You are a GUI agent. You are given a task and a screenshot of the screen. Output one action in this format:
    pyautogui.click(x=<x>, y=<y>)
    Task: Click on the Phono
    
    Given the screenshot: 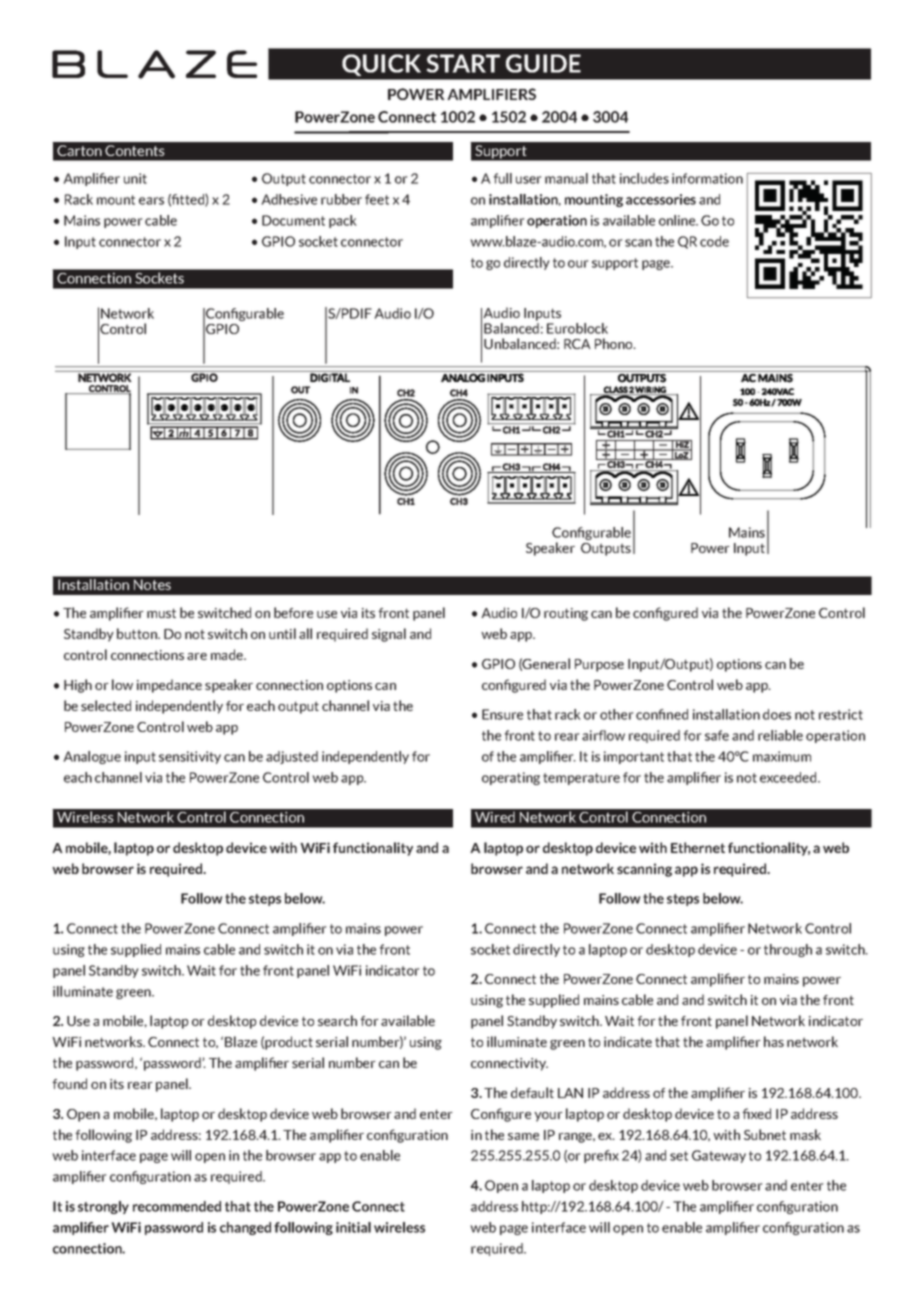 What is the action you would take?
    pyautogui.click(x=615, y=343)
